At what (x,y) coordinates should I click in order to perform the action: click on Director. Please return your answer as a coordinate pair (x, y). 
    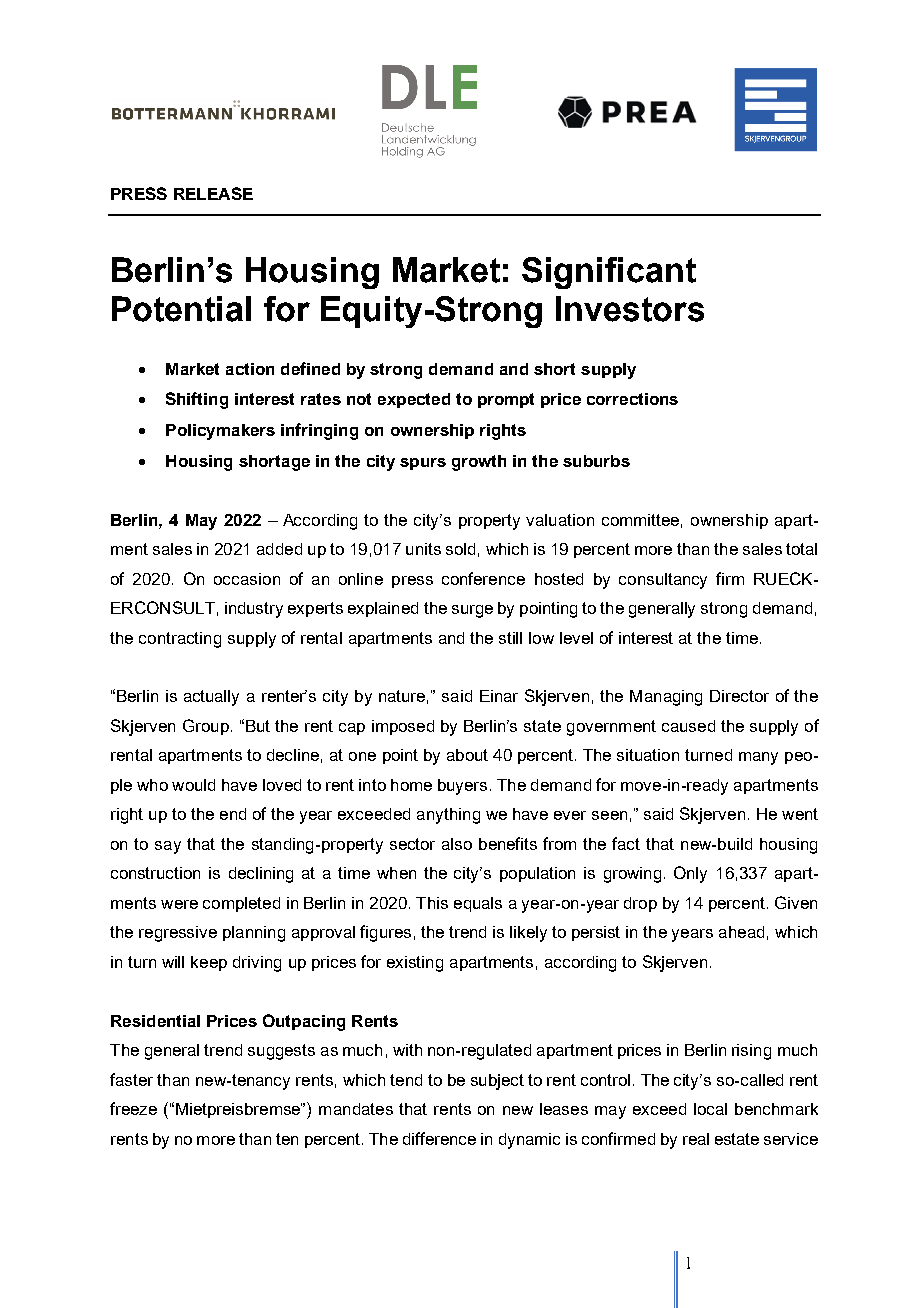
    Looking at the image, I should click on (739, 696).
